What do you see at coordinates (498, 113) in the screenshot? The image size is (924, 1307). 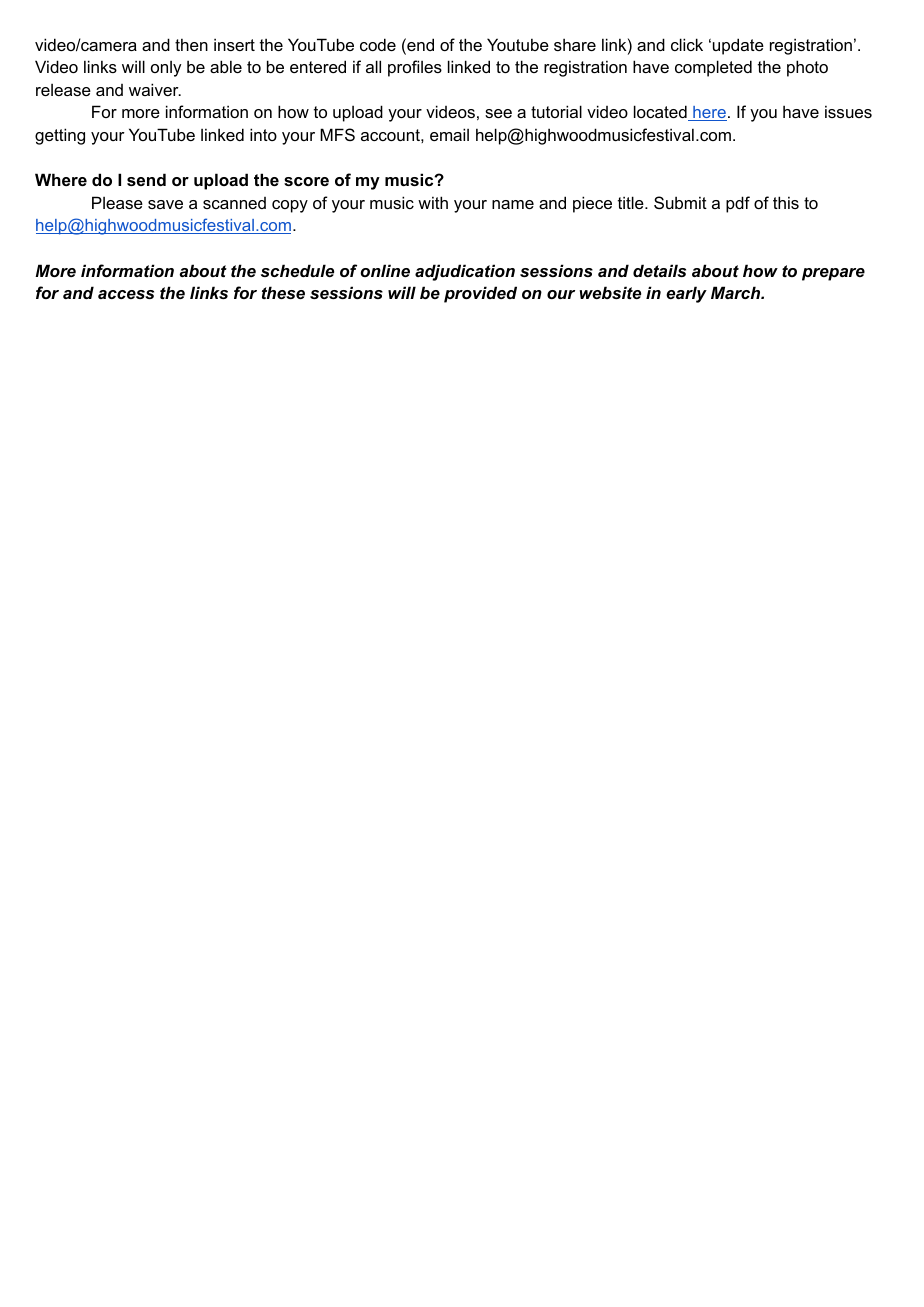 I see `see` at bounding box center [498, 113].
